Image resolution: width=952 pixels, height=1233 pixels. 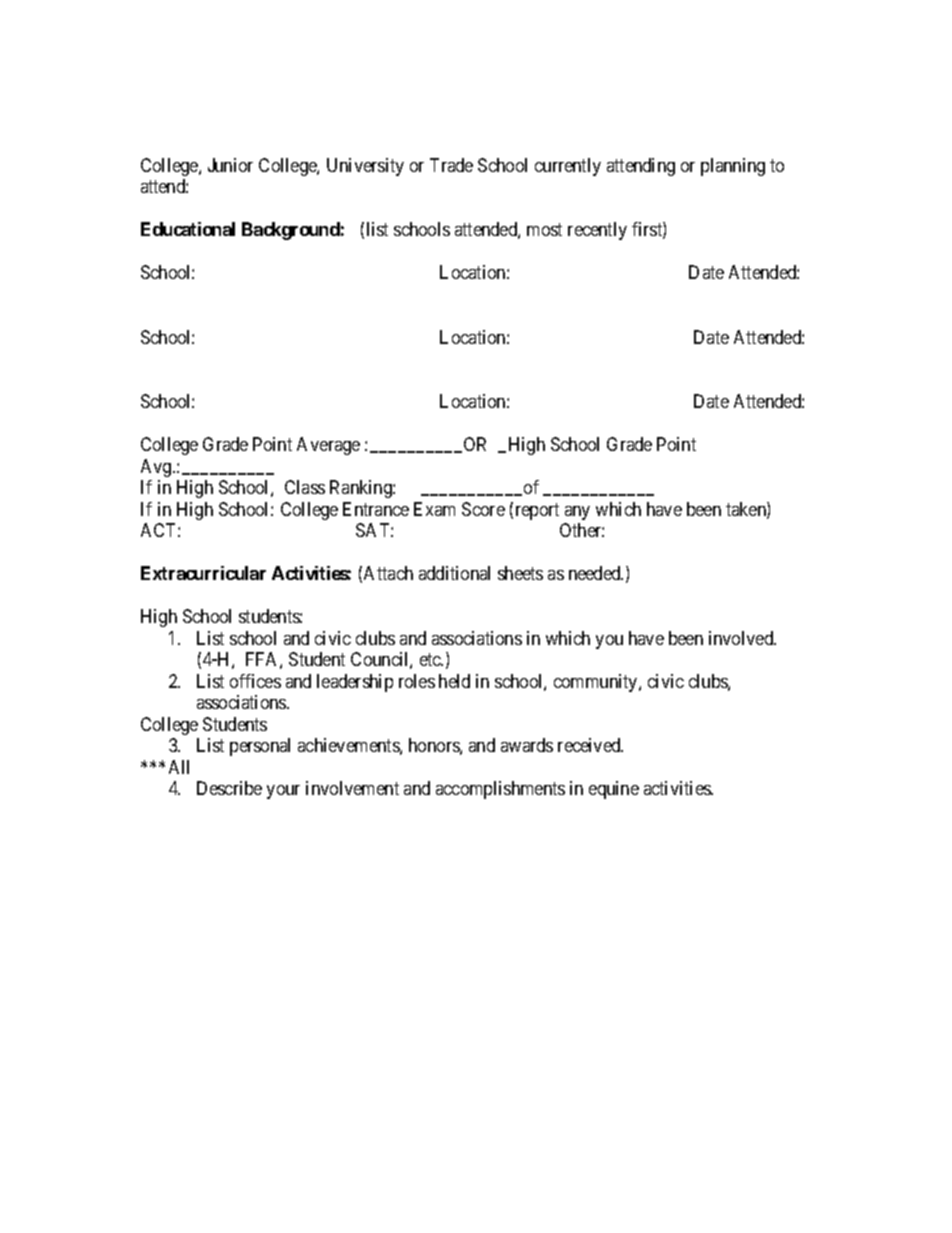 I want to click on most, so click(x=544, y=230).
